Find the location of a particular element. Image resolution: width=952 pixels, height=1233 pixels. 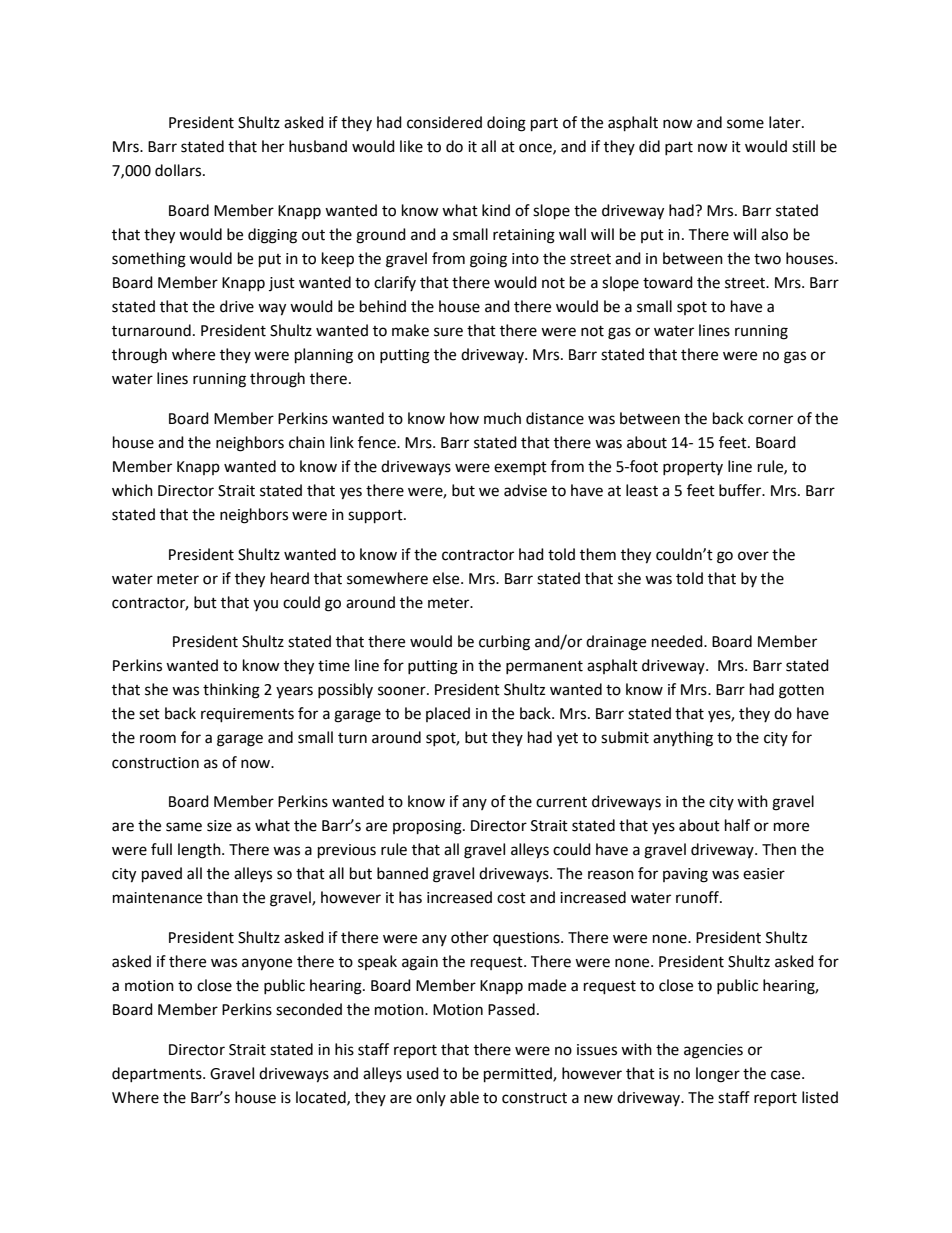

later is located at coordinates (786, 122).
